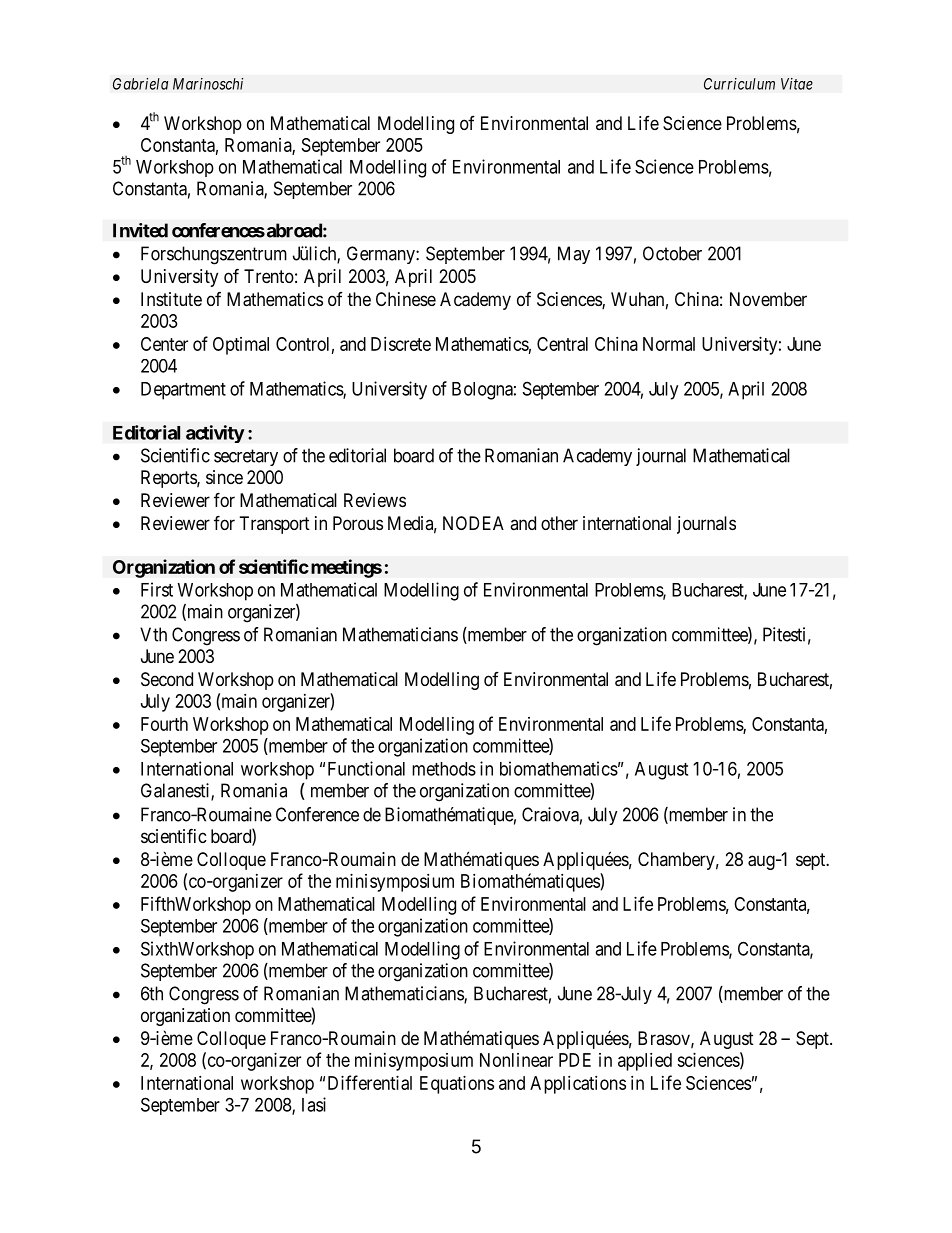 The height and width of the screenshot is (1233, 952). What do you see at coordinates (645, 1062) in the screenshot?
I see `applied` at bounding box center [645, 1062].
